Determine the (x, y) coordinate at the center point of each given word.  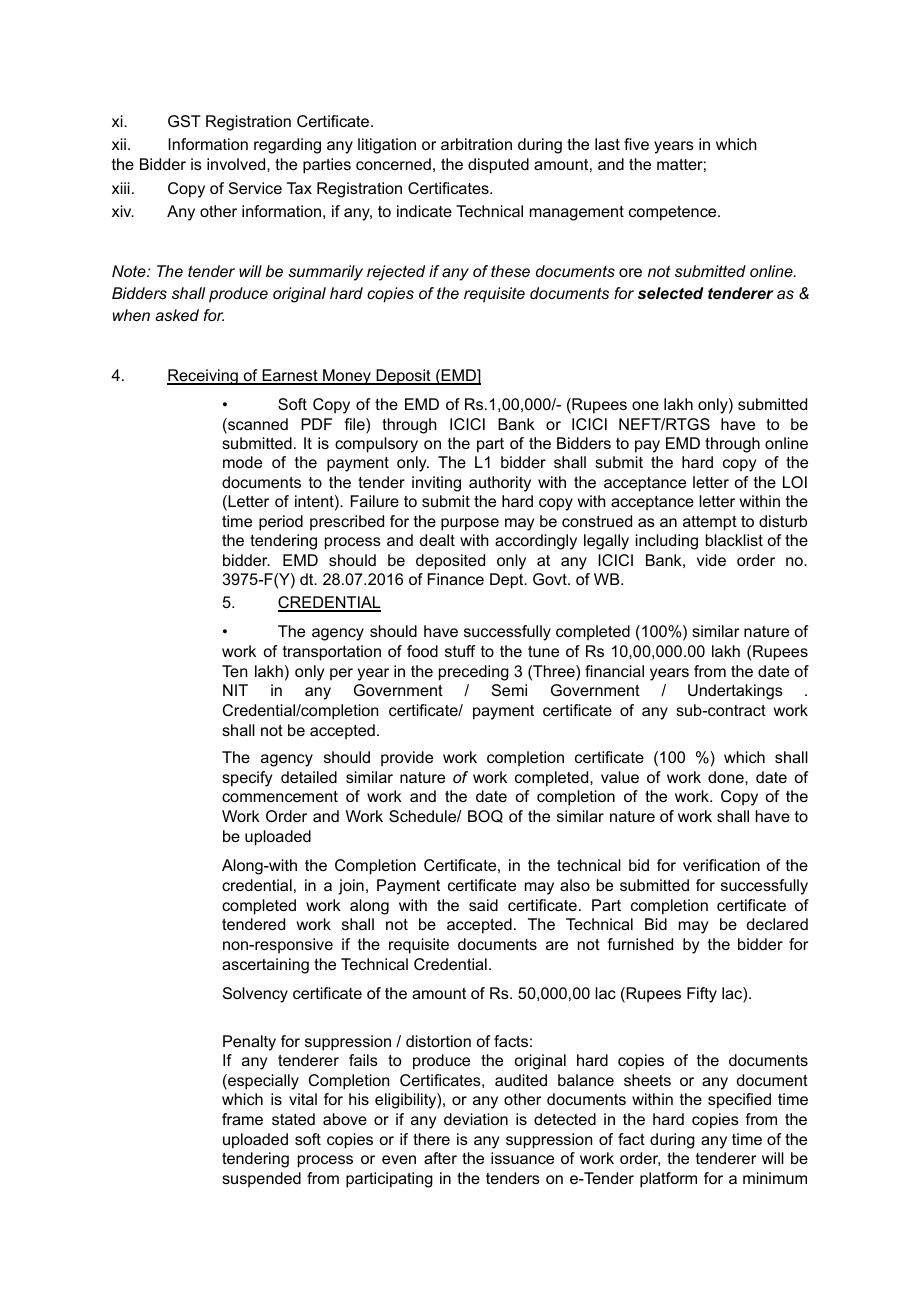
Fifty (702, 995)
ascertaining (265, 966)
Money (347, 377)
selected (671, 293)
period (281, 523)
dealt (437, 540)
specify (247, 779)
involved (237, 164)
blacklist (734, 540)
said (483, 905)
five (636, 144)
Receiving (203, 377)
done (727, 777)
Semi (509, 690)
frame (242, 1119)
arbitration (476, 144)
